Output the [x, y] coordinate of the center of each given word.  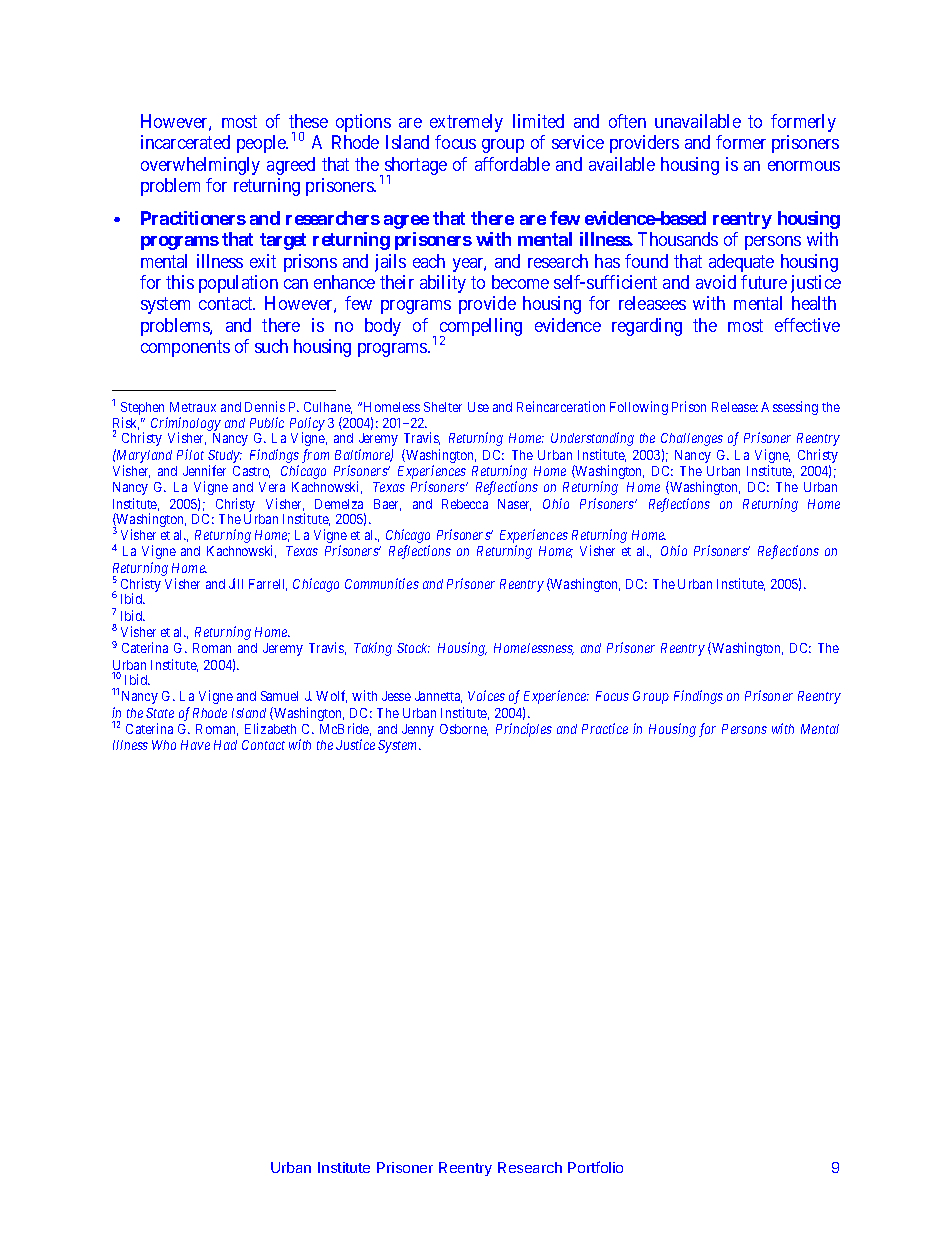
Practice [605, 728]
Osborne [464, 730]
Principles [524, 730]
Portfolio [595, 1167]
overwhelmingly [200, 166]
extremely [466, 123]
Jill [236, 583]
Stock [413, 648]
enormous [804, 166]
